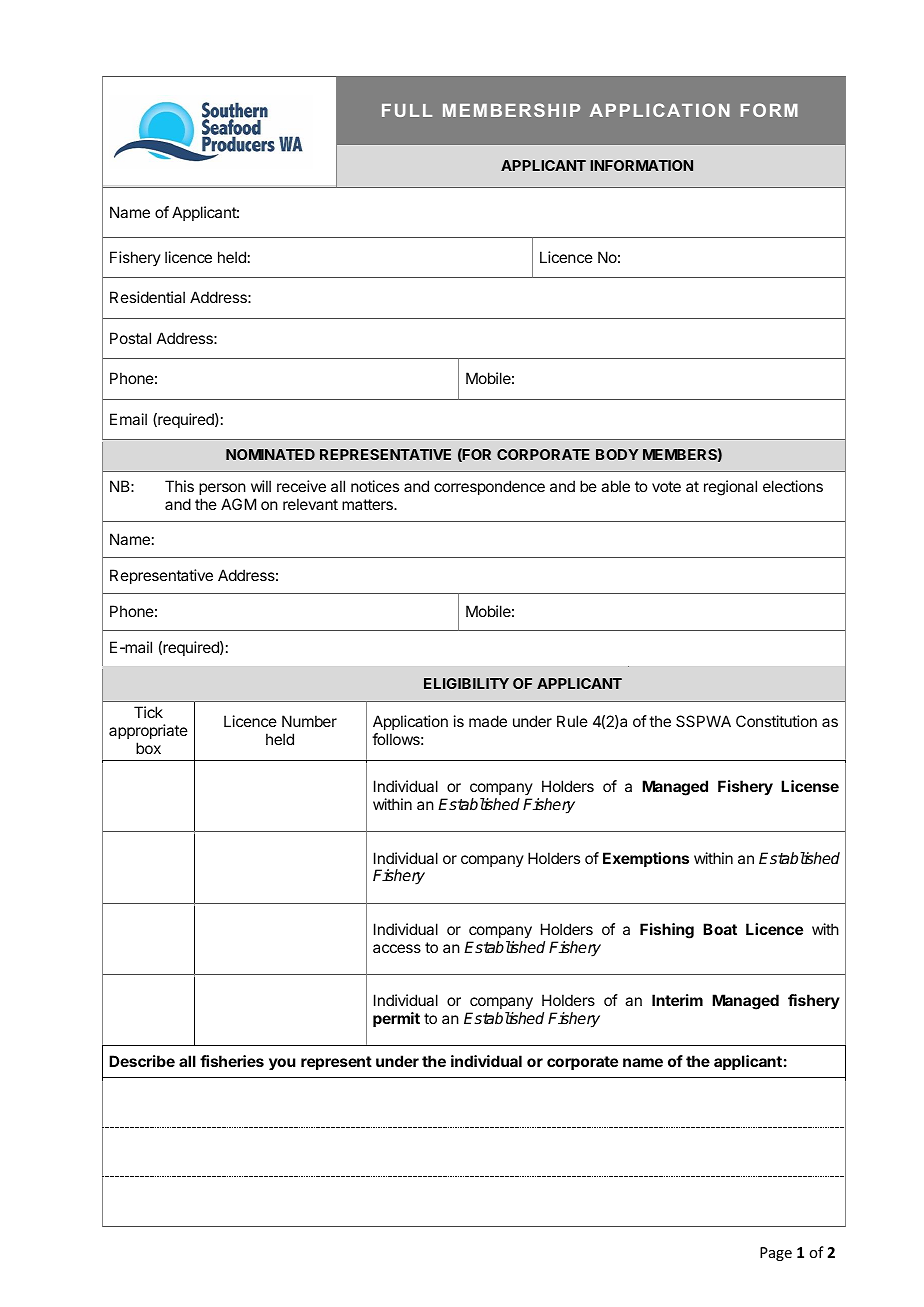  I want to click on Page, so click(776, 1254).
